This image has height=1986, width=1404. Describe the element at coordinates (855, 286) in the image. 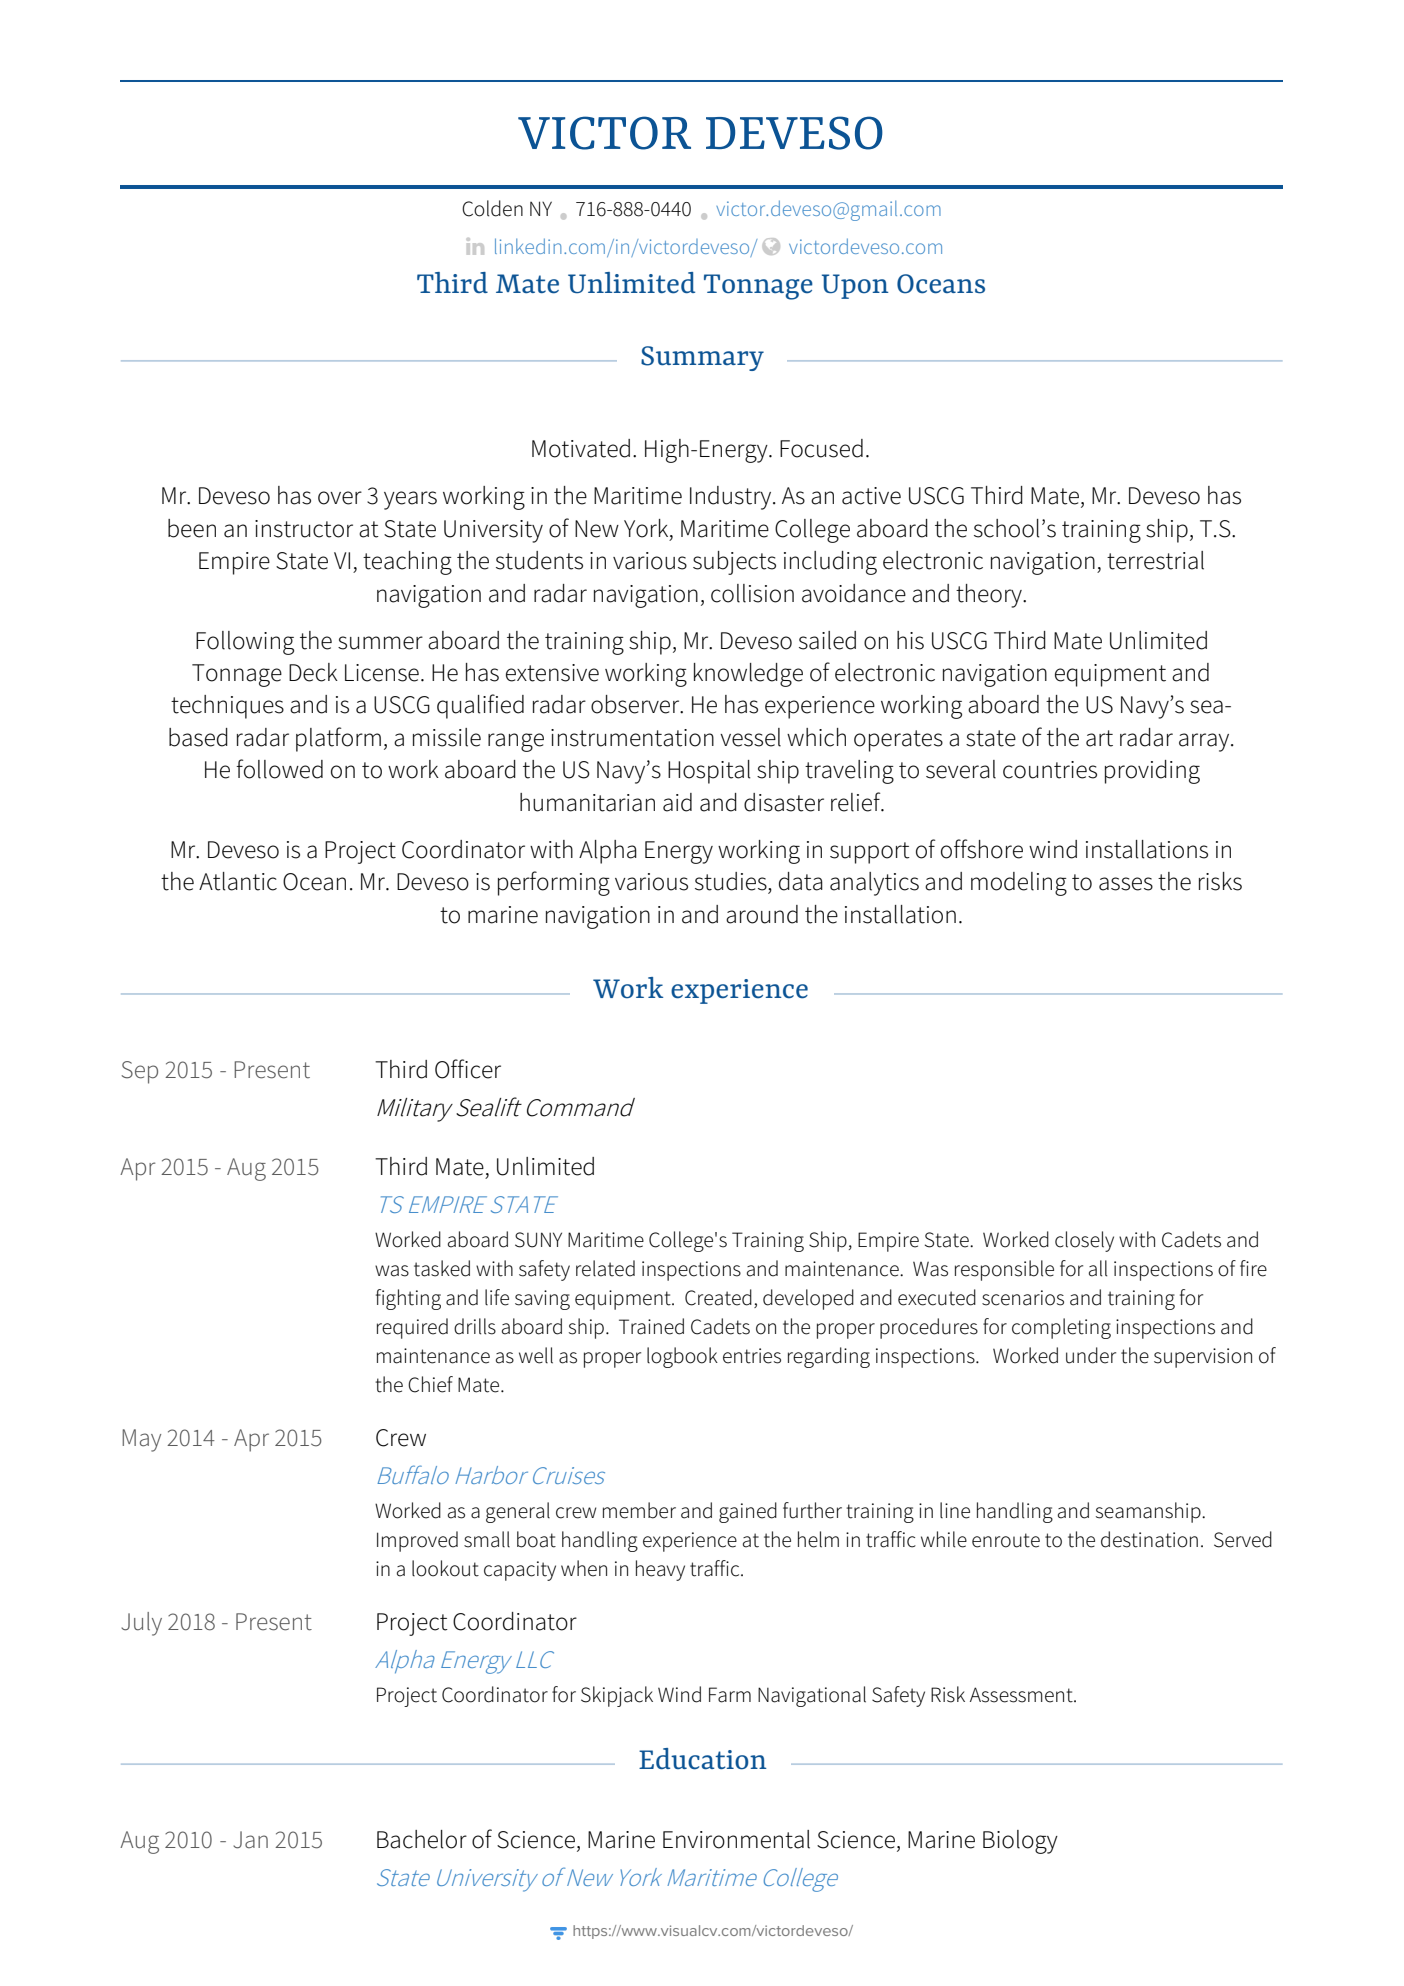

I see `Upon` at that location.
